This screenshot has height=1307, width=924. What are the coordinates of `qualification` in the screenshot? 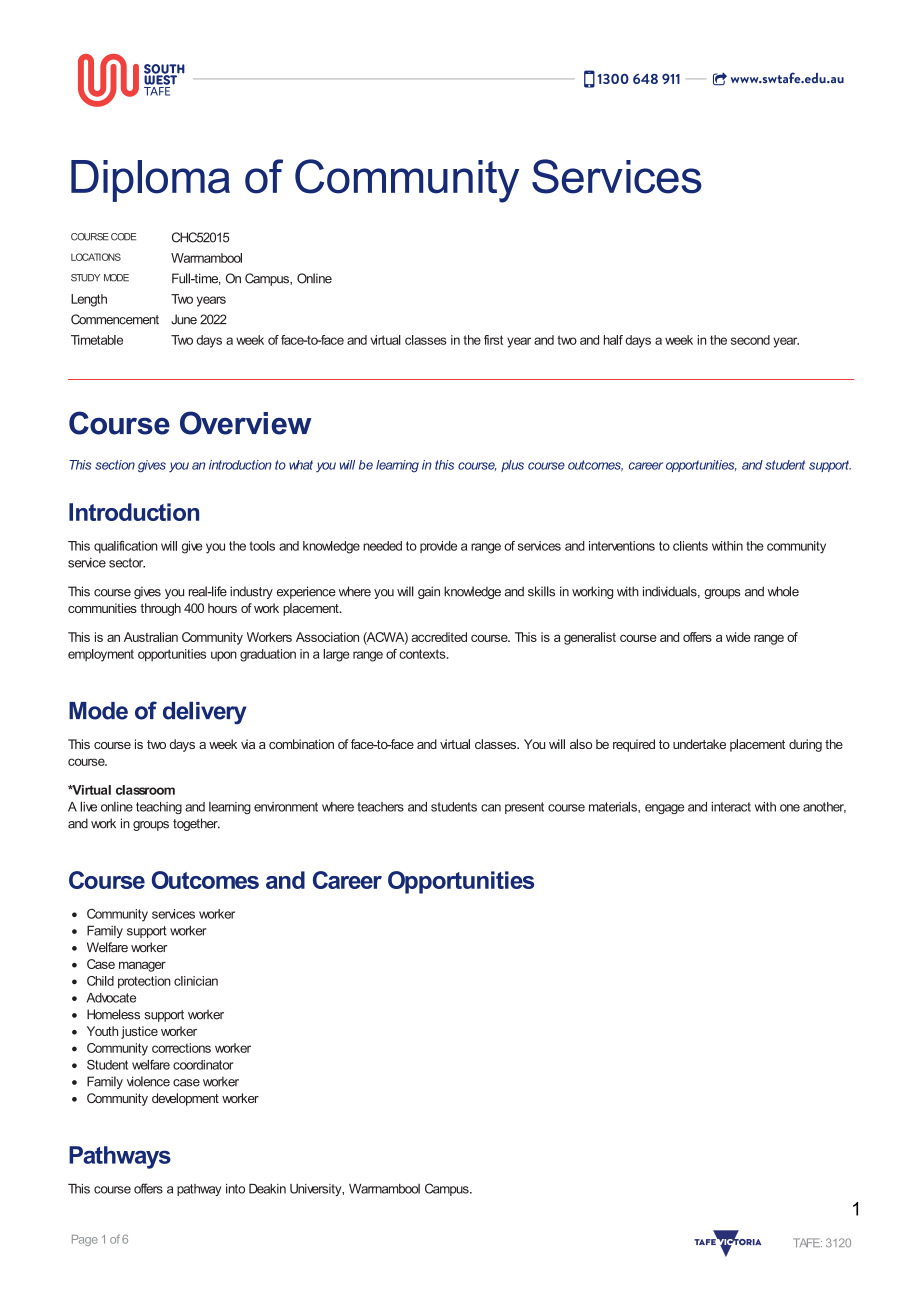 It's located at (125, 547).
